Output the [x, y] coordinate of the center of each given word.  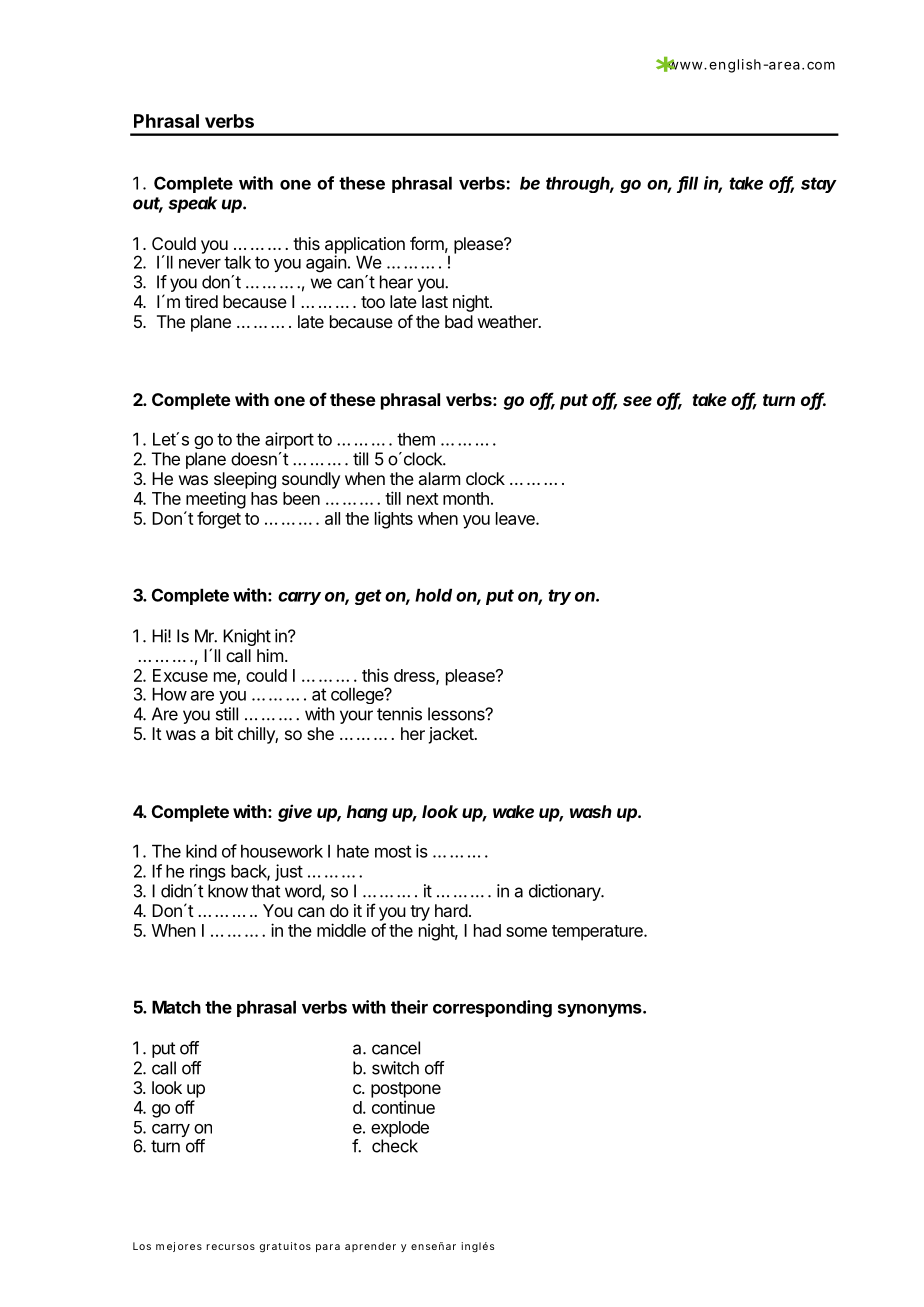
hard [451, 910]
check [395, 1146]
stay [819, 185]
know [228, 891]
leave [516, 518]
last [435, 301]
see [637, 401]
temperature [598, 933]
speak [192, 204]
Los [142, 1246]
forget [219, 520]
